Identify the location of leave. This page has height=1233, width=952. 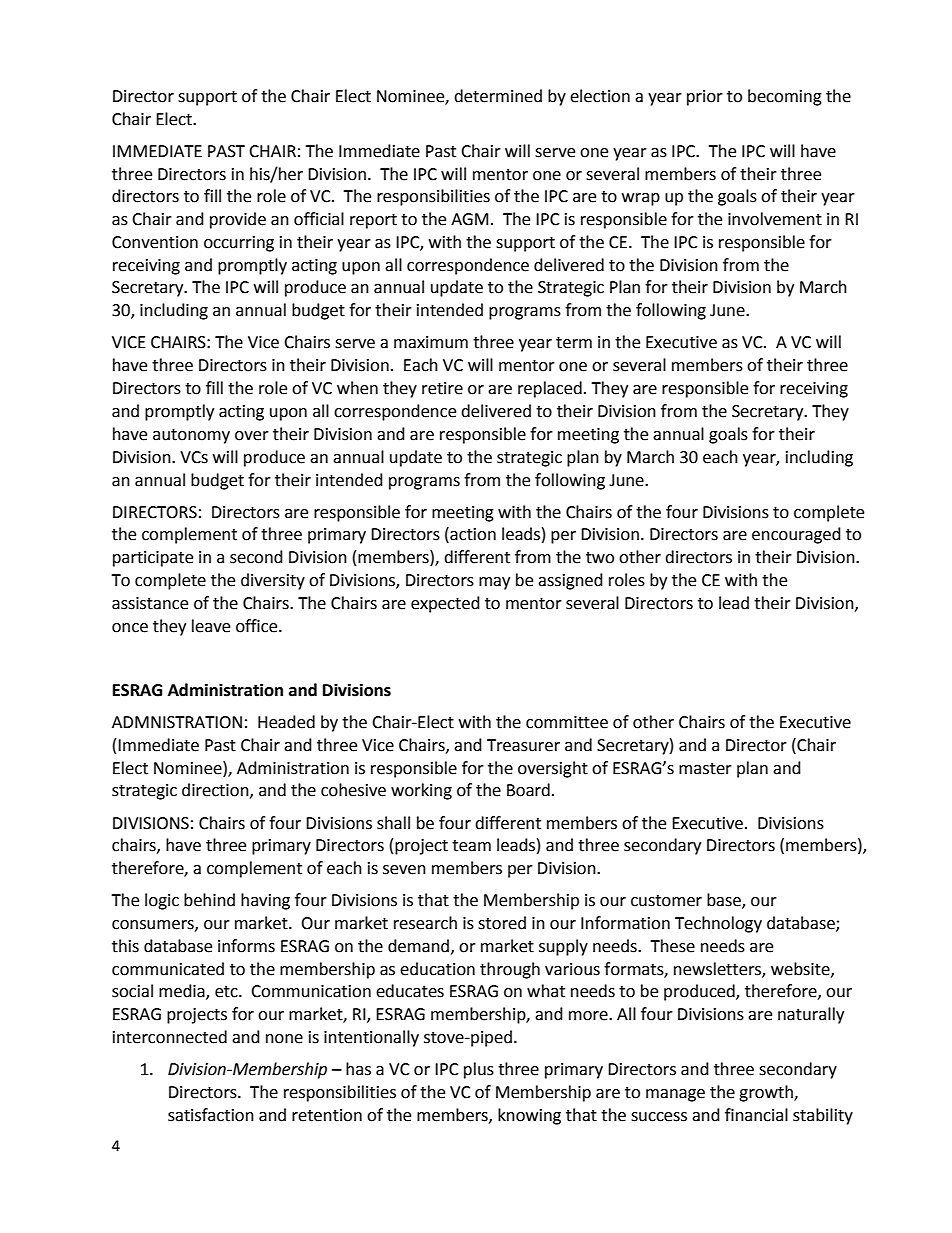
(211, 626).
